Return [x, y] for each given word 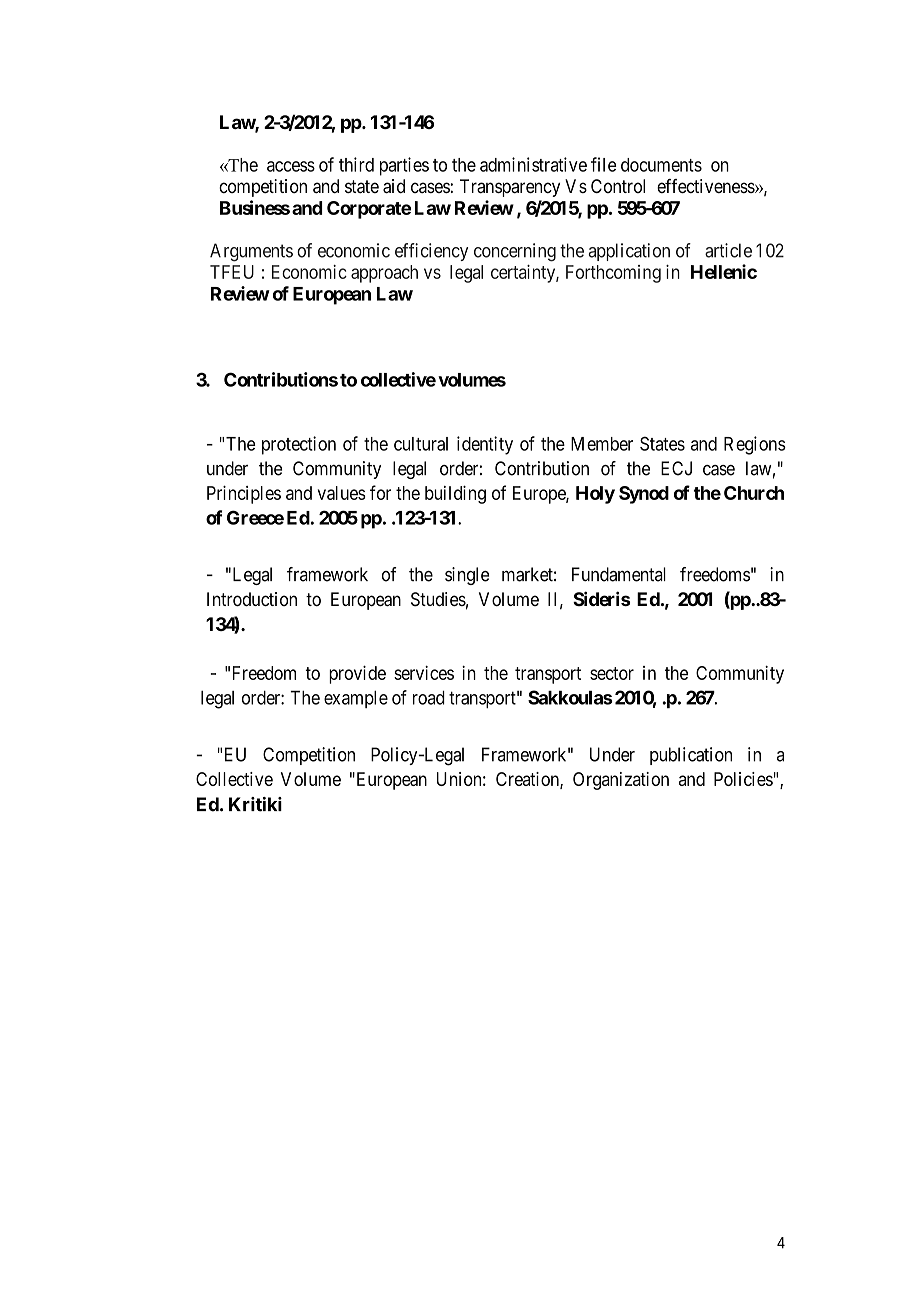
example [356, 699]
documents [661, 165]
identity [485, 445]
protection [299, 445]
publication [691, 756]
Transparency [510, 188]
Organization [621, 781]
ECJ [676, 468]
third [356, 164]
